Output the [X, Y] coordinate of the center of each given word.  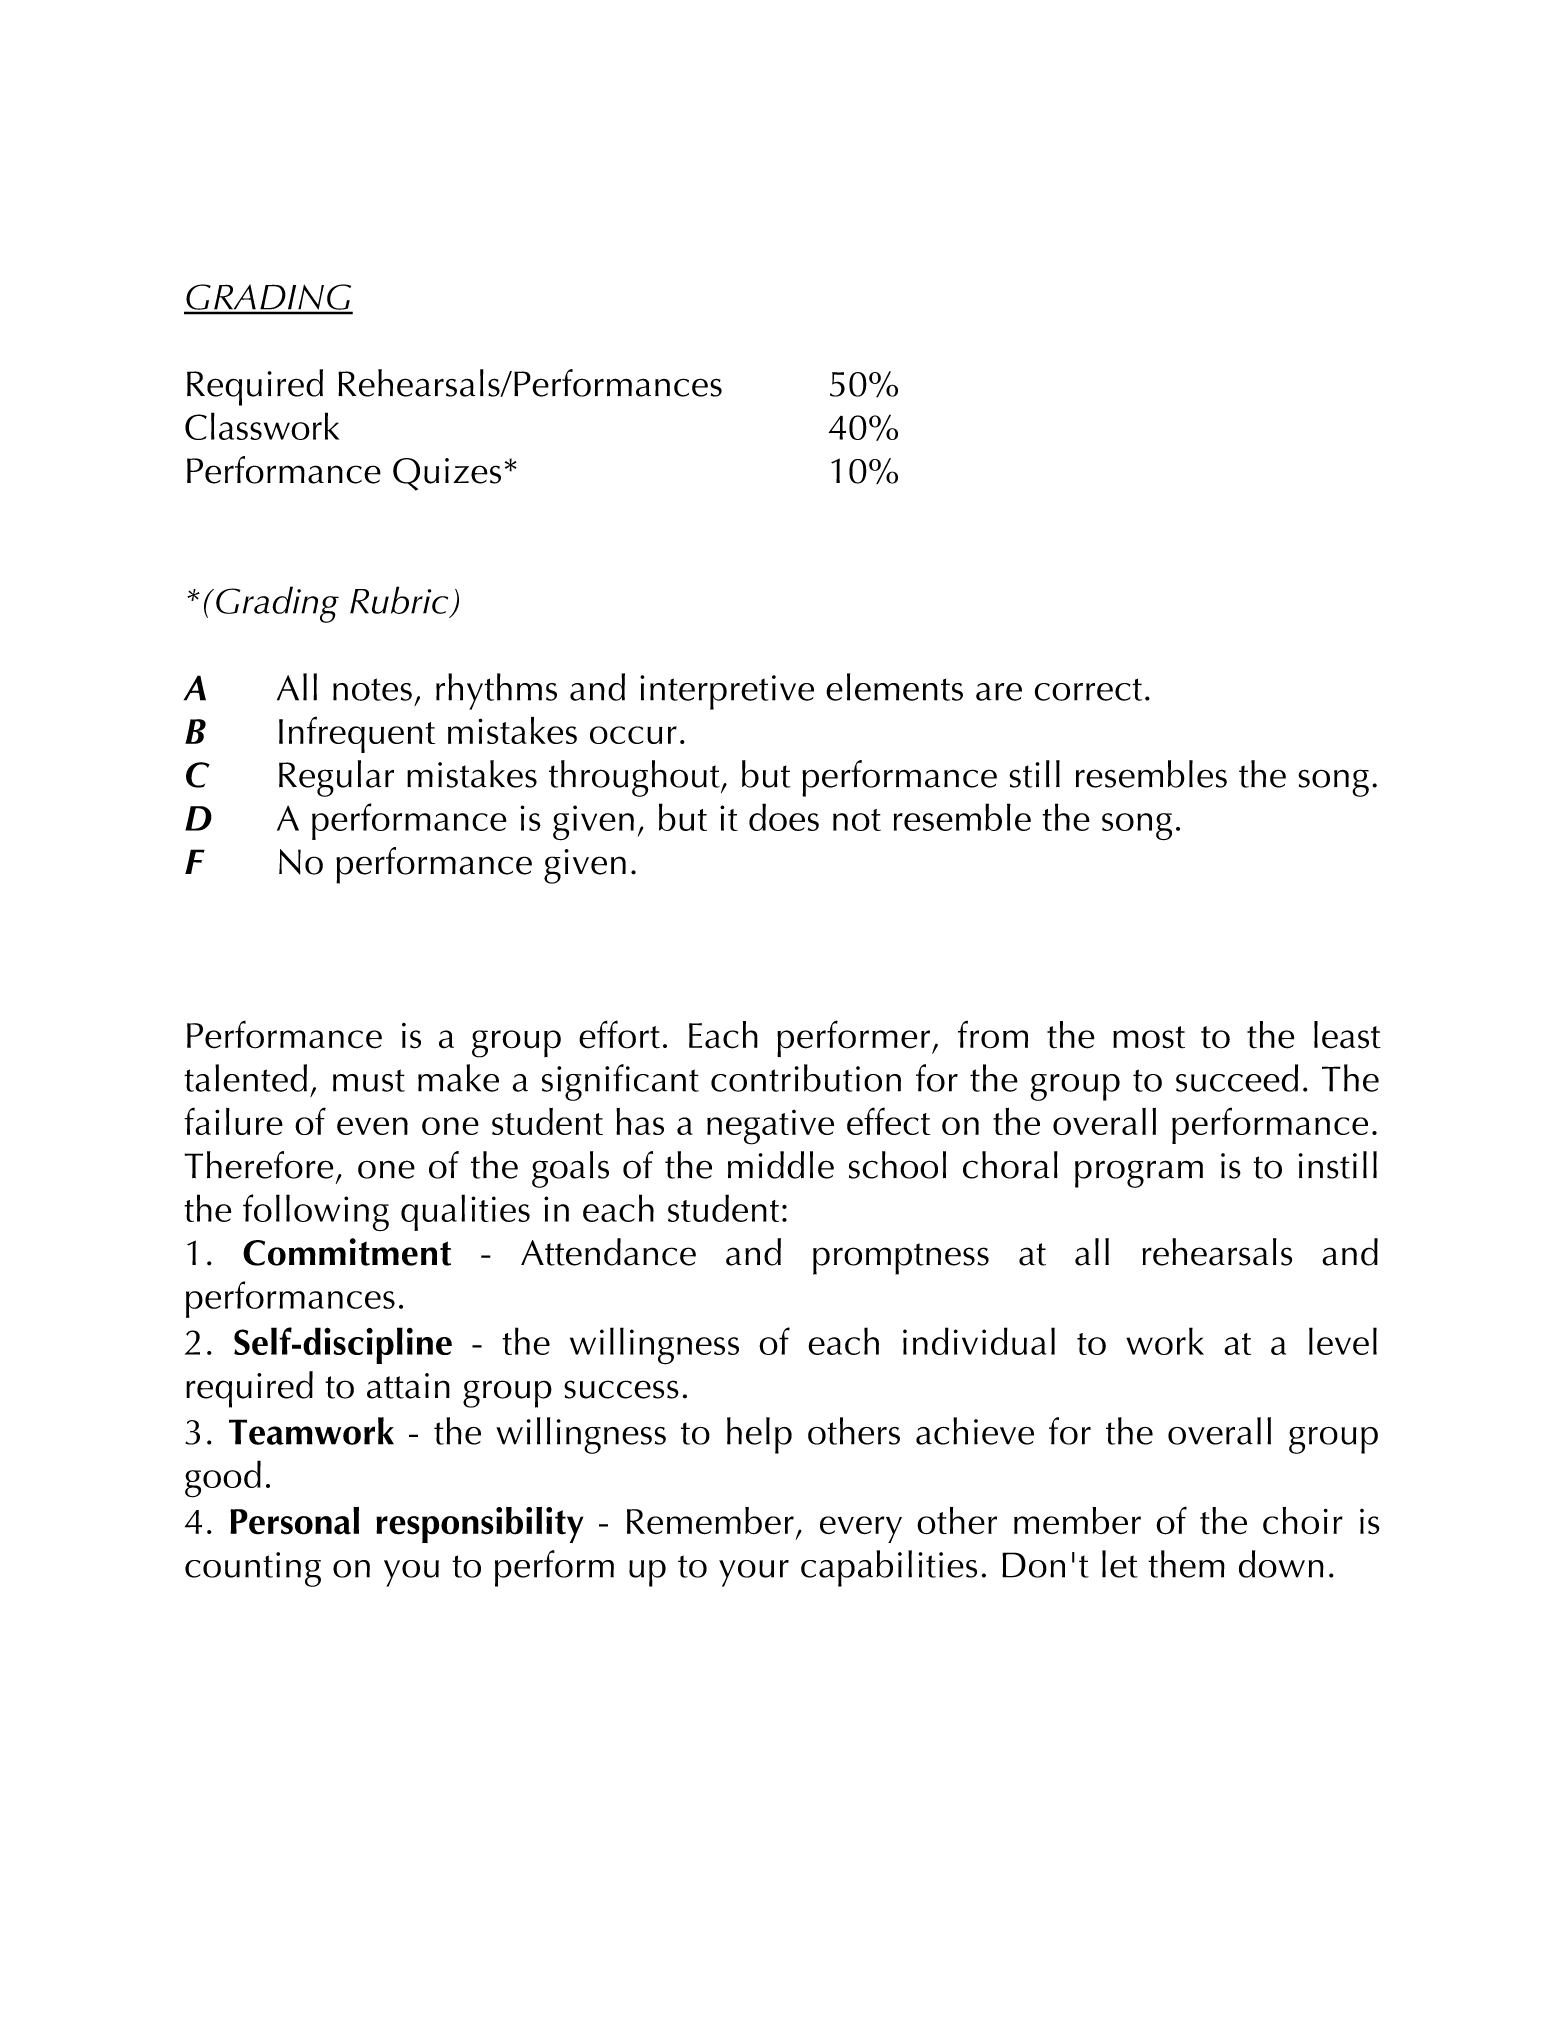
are [999, 692]
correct [1088, 689]
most [1149, 1037]
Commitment [347, 1252]
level [1343, 1341]
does [784, 817]
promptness [901, 1259]
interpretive [727, 692]
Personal [294, 1521]
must [369, 1080]
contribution [806, 1078]
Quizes [447, 474]
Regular [336, 778]
